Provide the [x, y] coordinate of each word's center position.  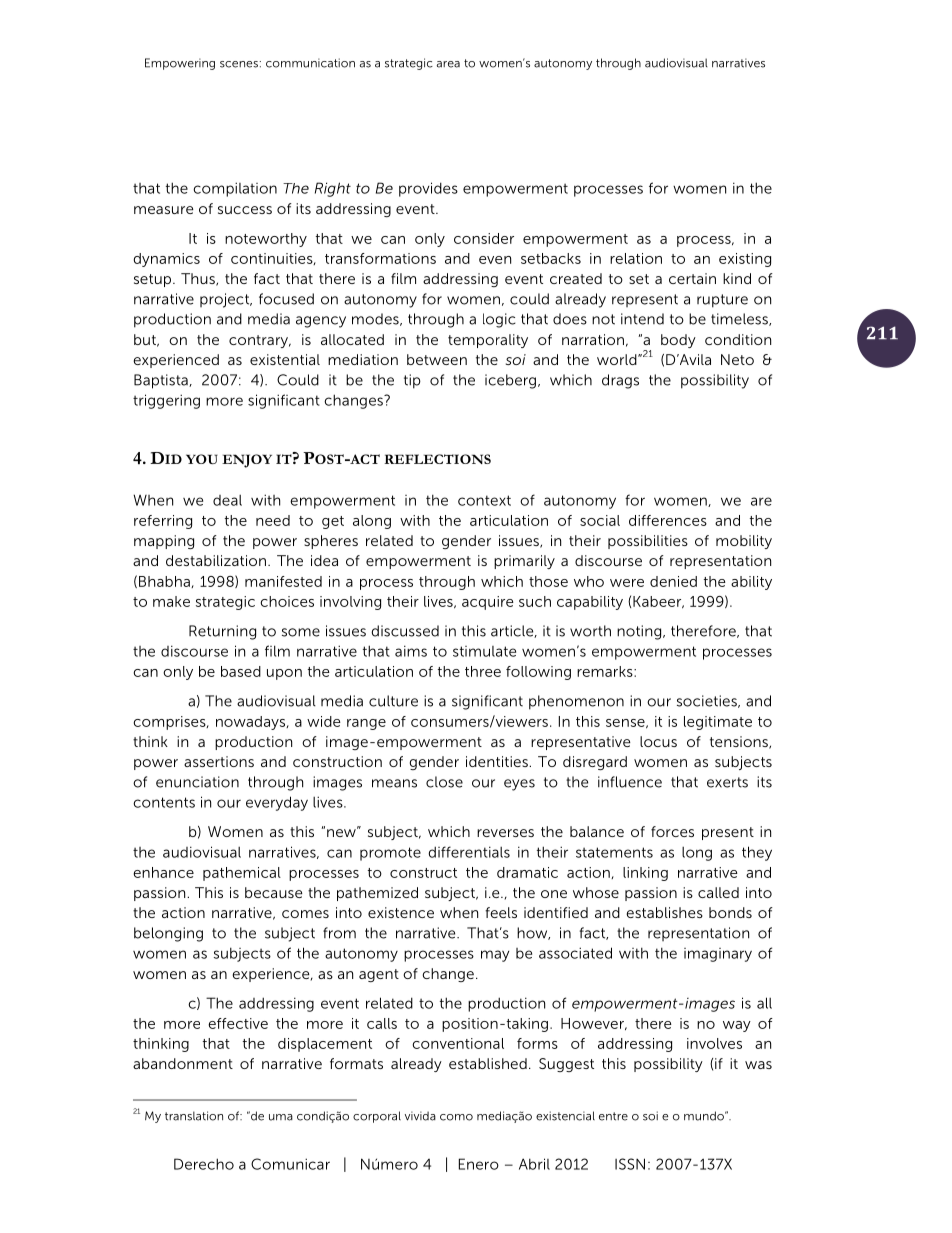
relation [636, 258]
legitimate [718, 723]
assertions [219, 761]
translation [194, 1116]
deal [227, 500]
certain [692, 278]
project [226, 300]
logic [499, 320]
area [448, 64]
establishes [664, 912]
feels [501, 912]
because [274, 892]
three [483, 671]
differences [668, 520]
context [484, 500]
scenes [239, 64]
